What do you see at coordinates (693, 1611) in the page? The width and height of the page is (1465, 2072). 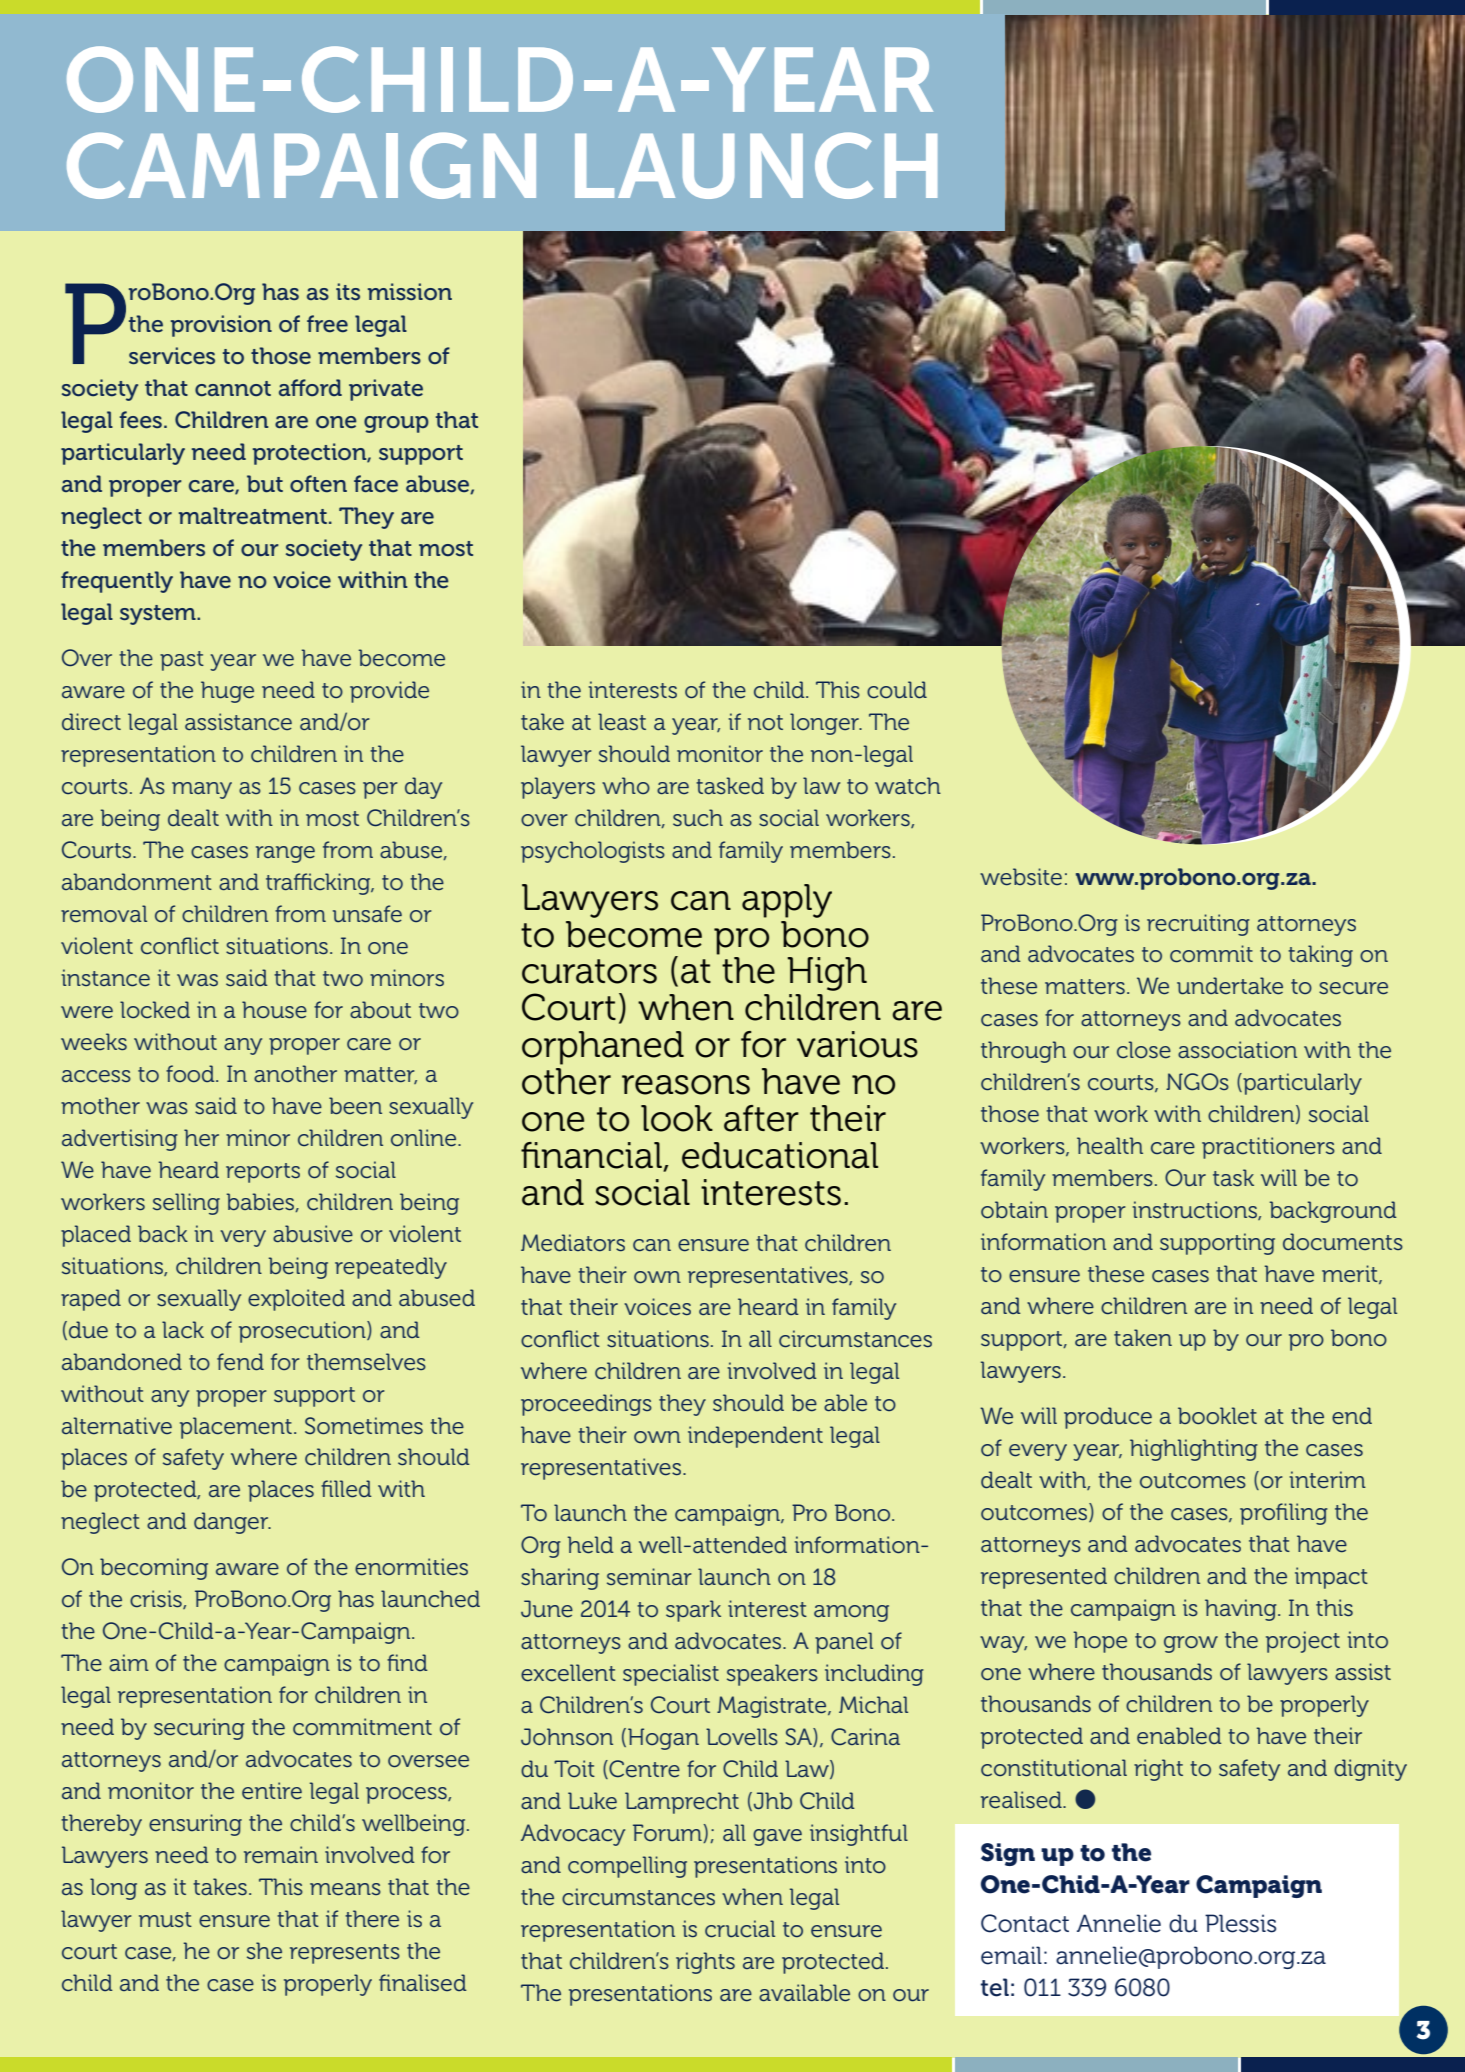 I see `spark` at bounding box center [693, 1611].
